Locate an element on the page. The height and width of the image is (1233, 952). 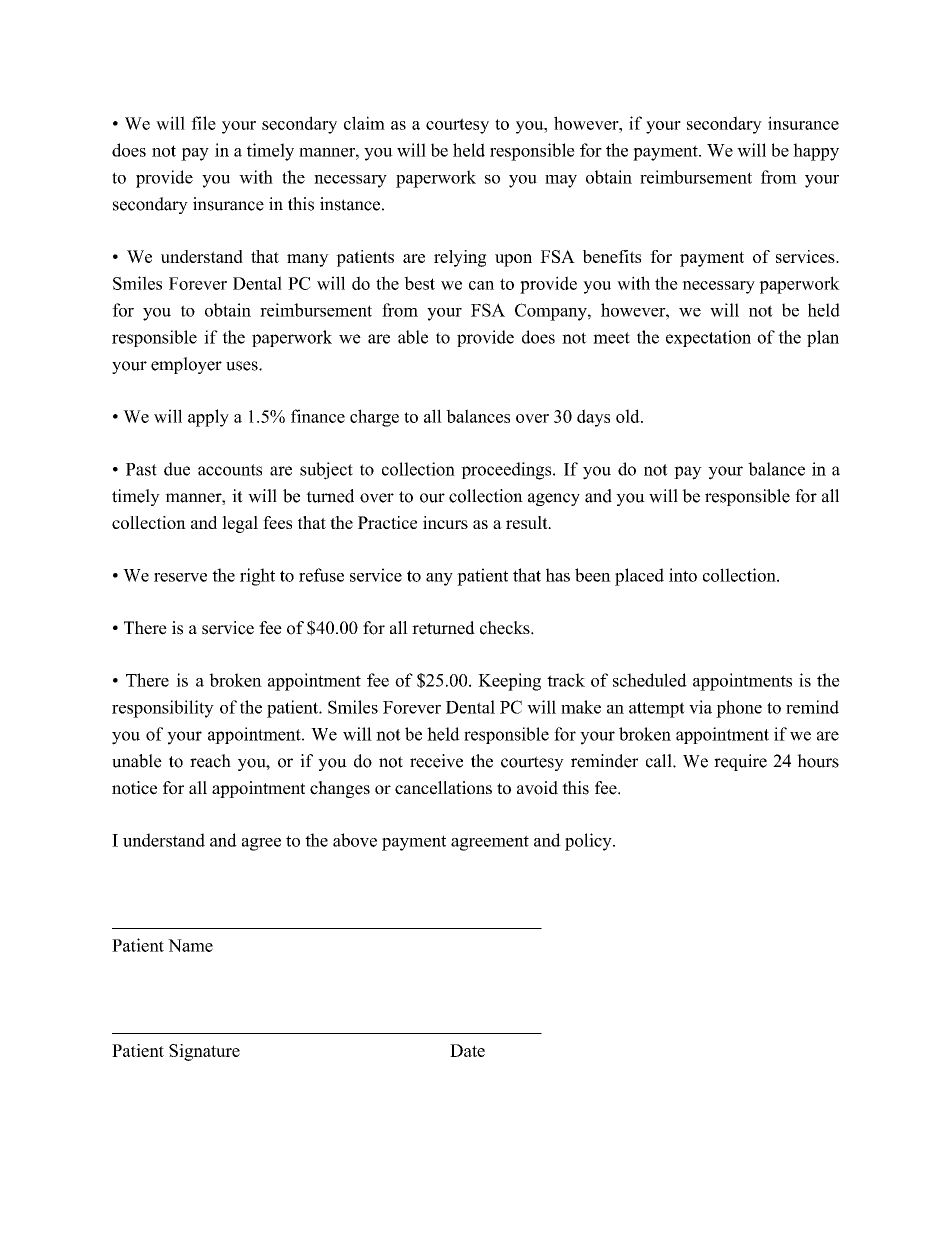
into is located at coordinates (683, 575).
